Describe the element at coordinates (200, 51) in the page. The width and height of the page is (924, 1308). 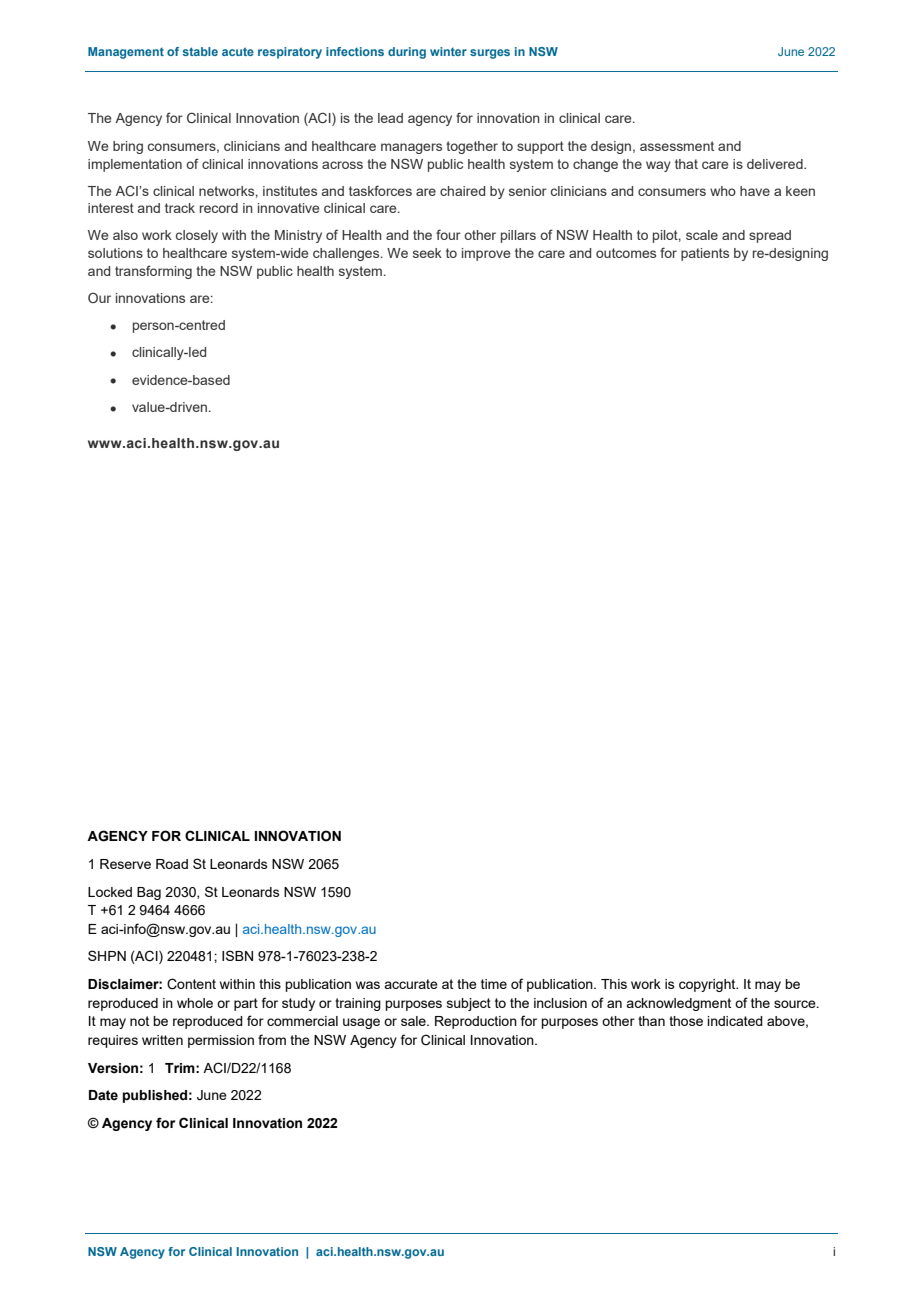
I see `stable` at that location.
